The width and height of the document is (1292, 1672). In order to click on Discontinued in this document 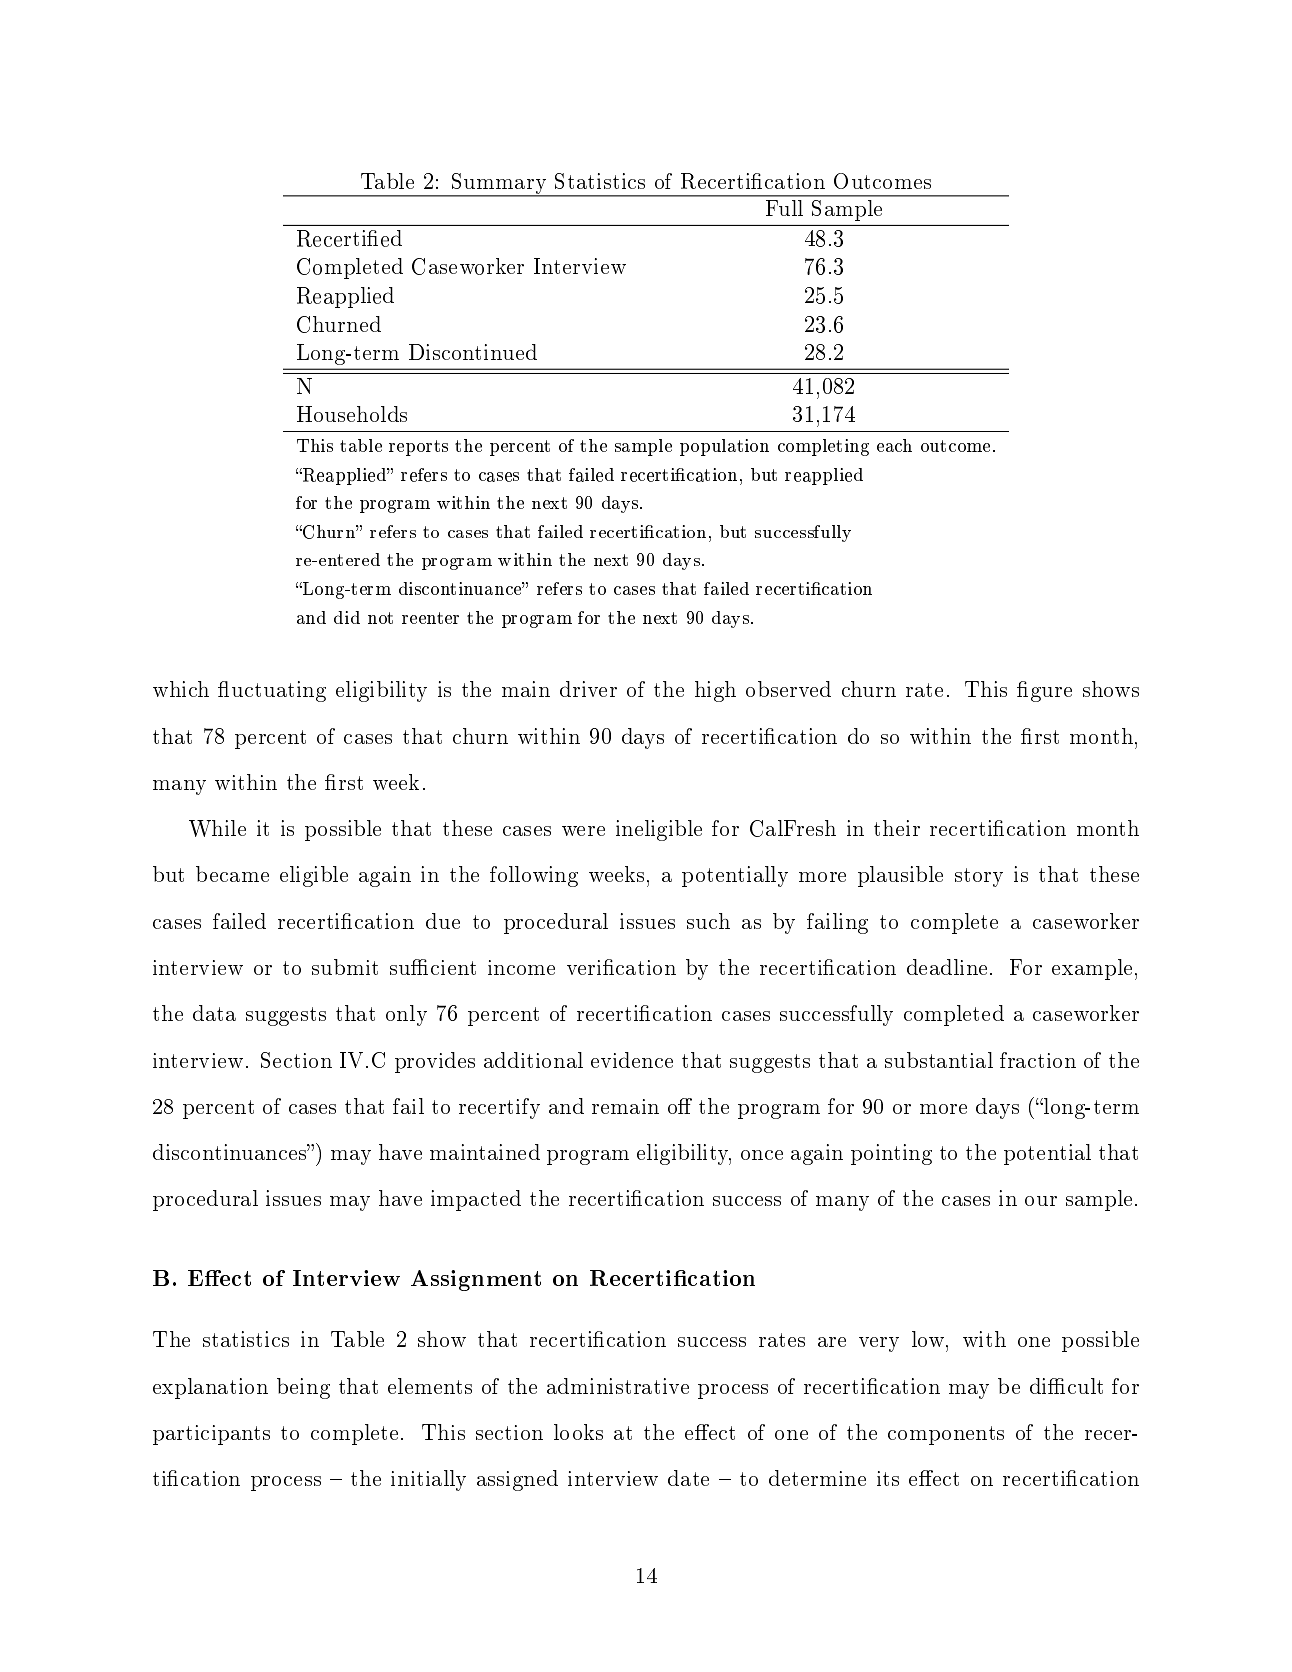, I will do `click(473, 352)`.
